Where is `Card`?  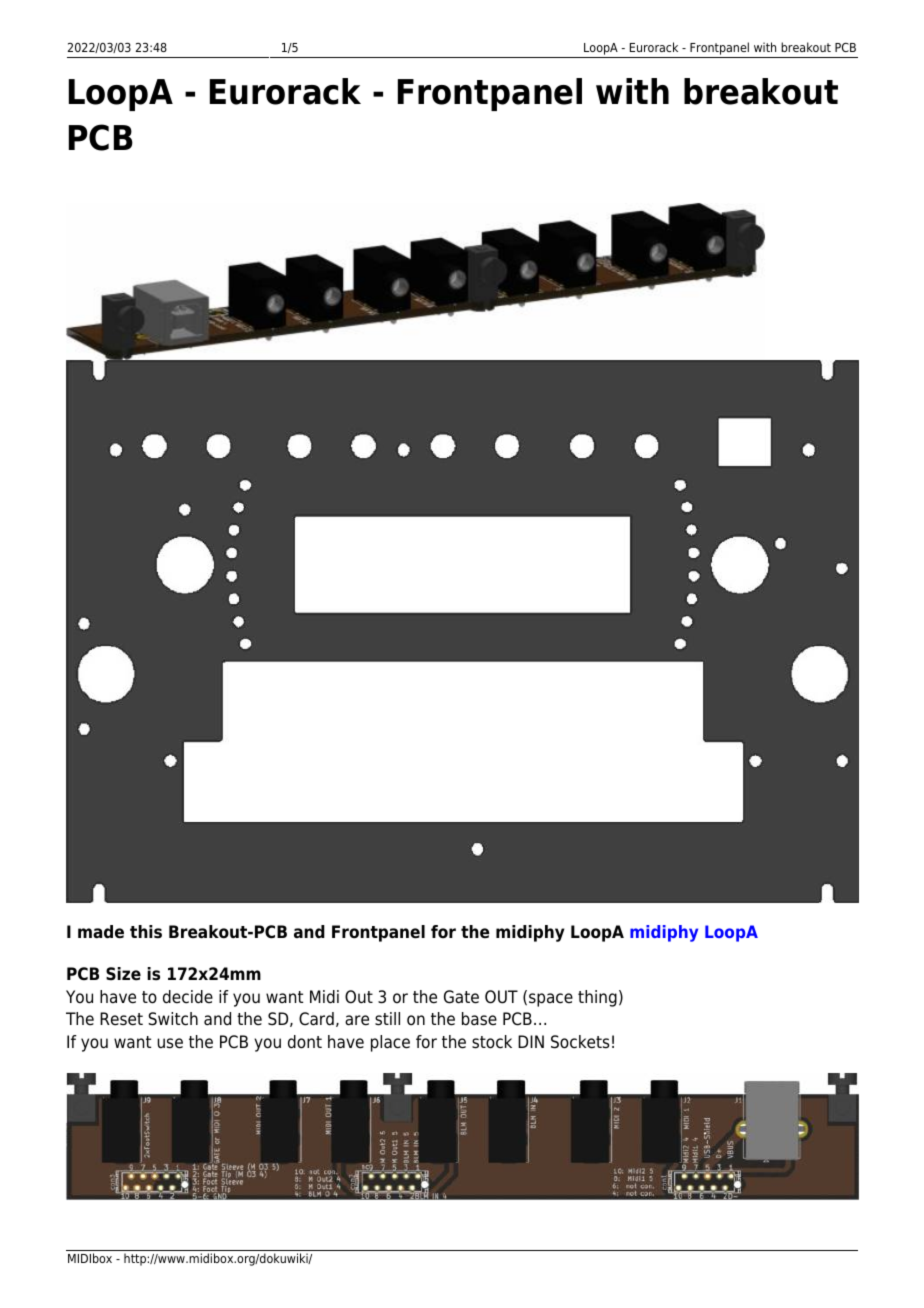 Card is located at coordinates (316, 1019).
